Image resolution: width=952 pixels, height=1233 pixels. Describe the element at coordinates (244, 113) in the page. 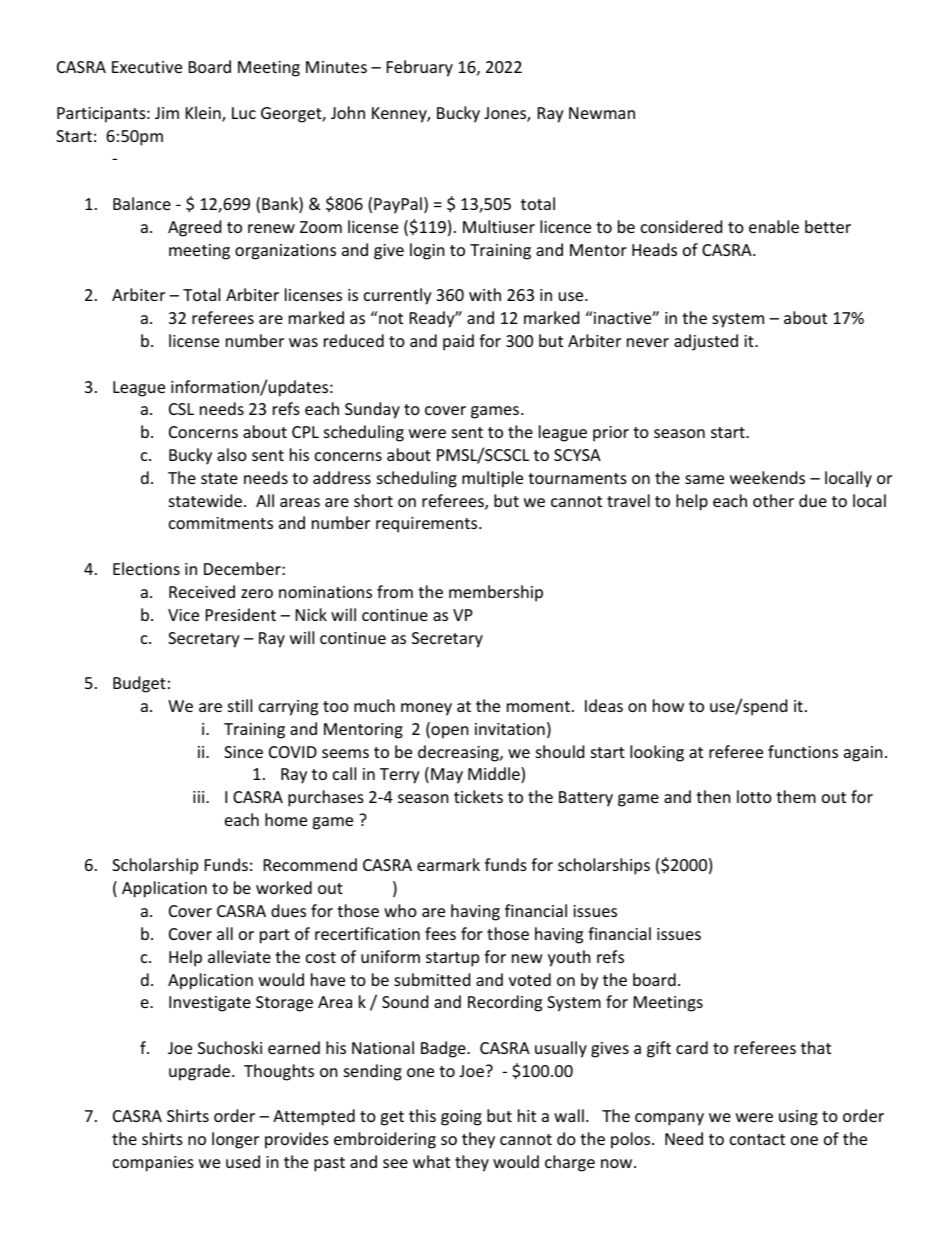

I see `Luc` at that location.
